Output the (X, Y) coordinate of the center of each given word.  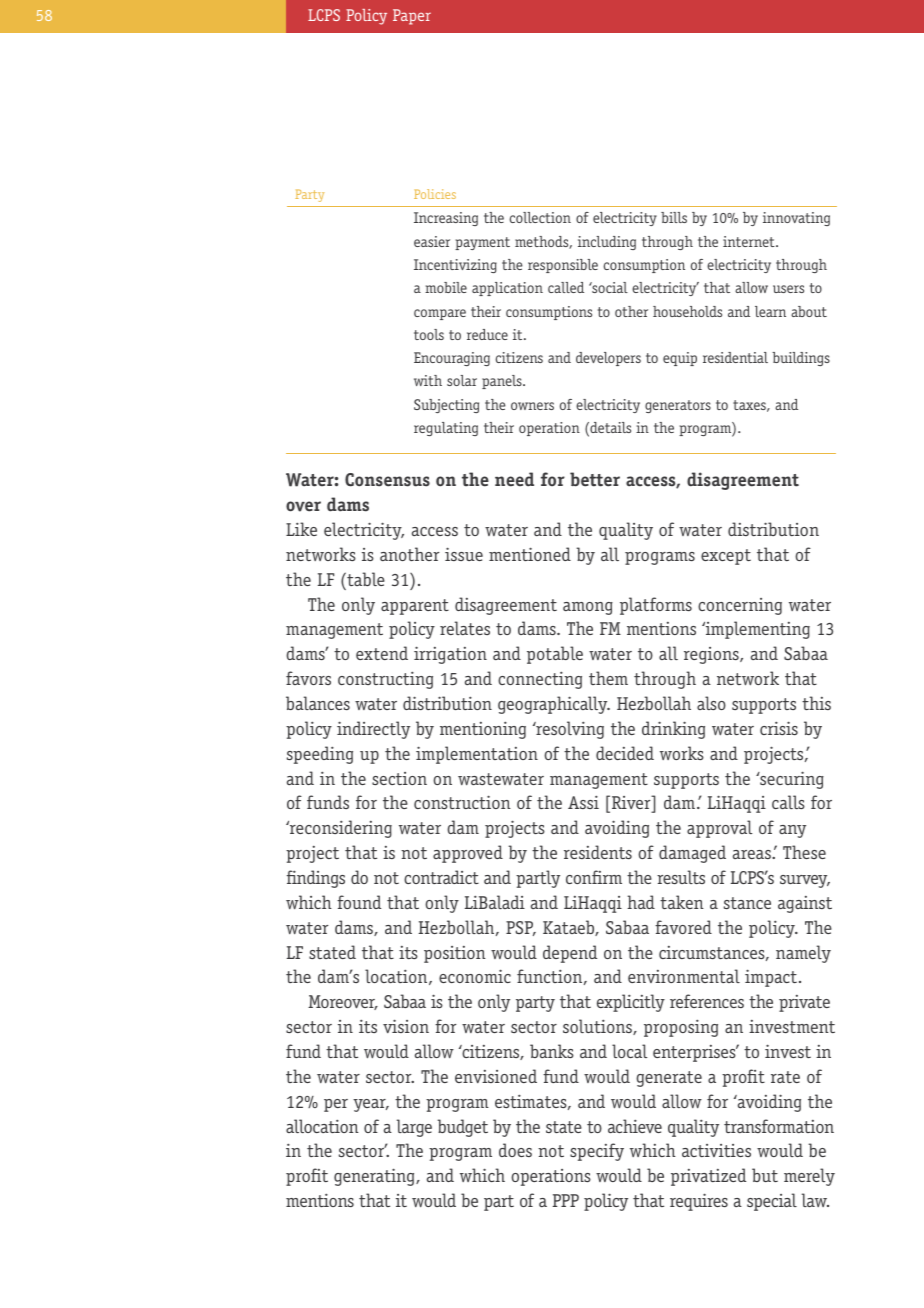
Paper (412, 17)
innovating (796, 219)
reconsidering (340, 829)
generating (375, 1177)
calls (788, 802)
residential (735, 357)
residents (598, 852)
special (772, 1202)
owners (532, 406)
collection (540, 217)
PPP (566, 1200)
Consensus (387, 480)
